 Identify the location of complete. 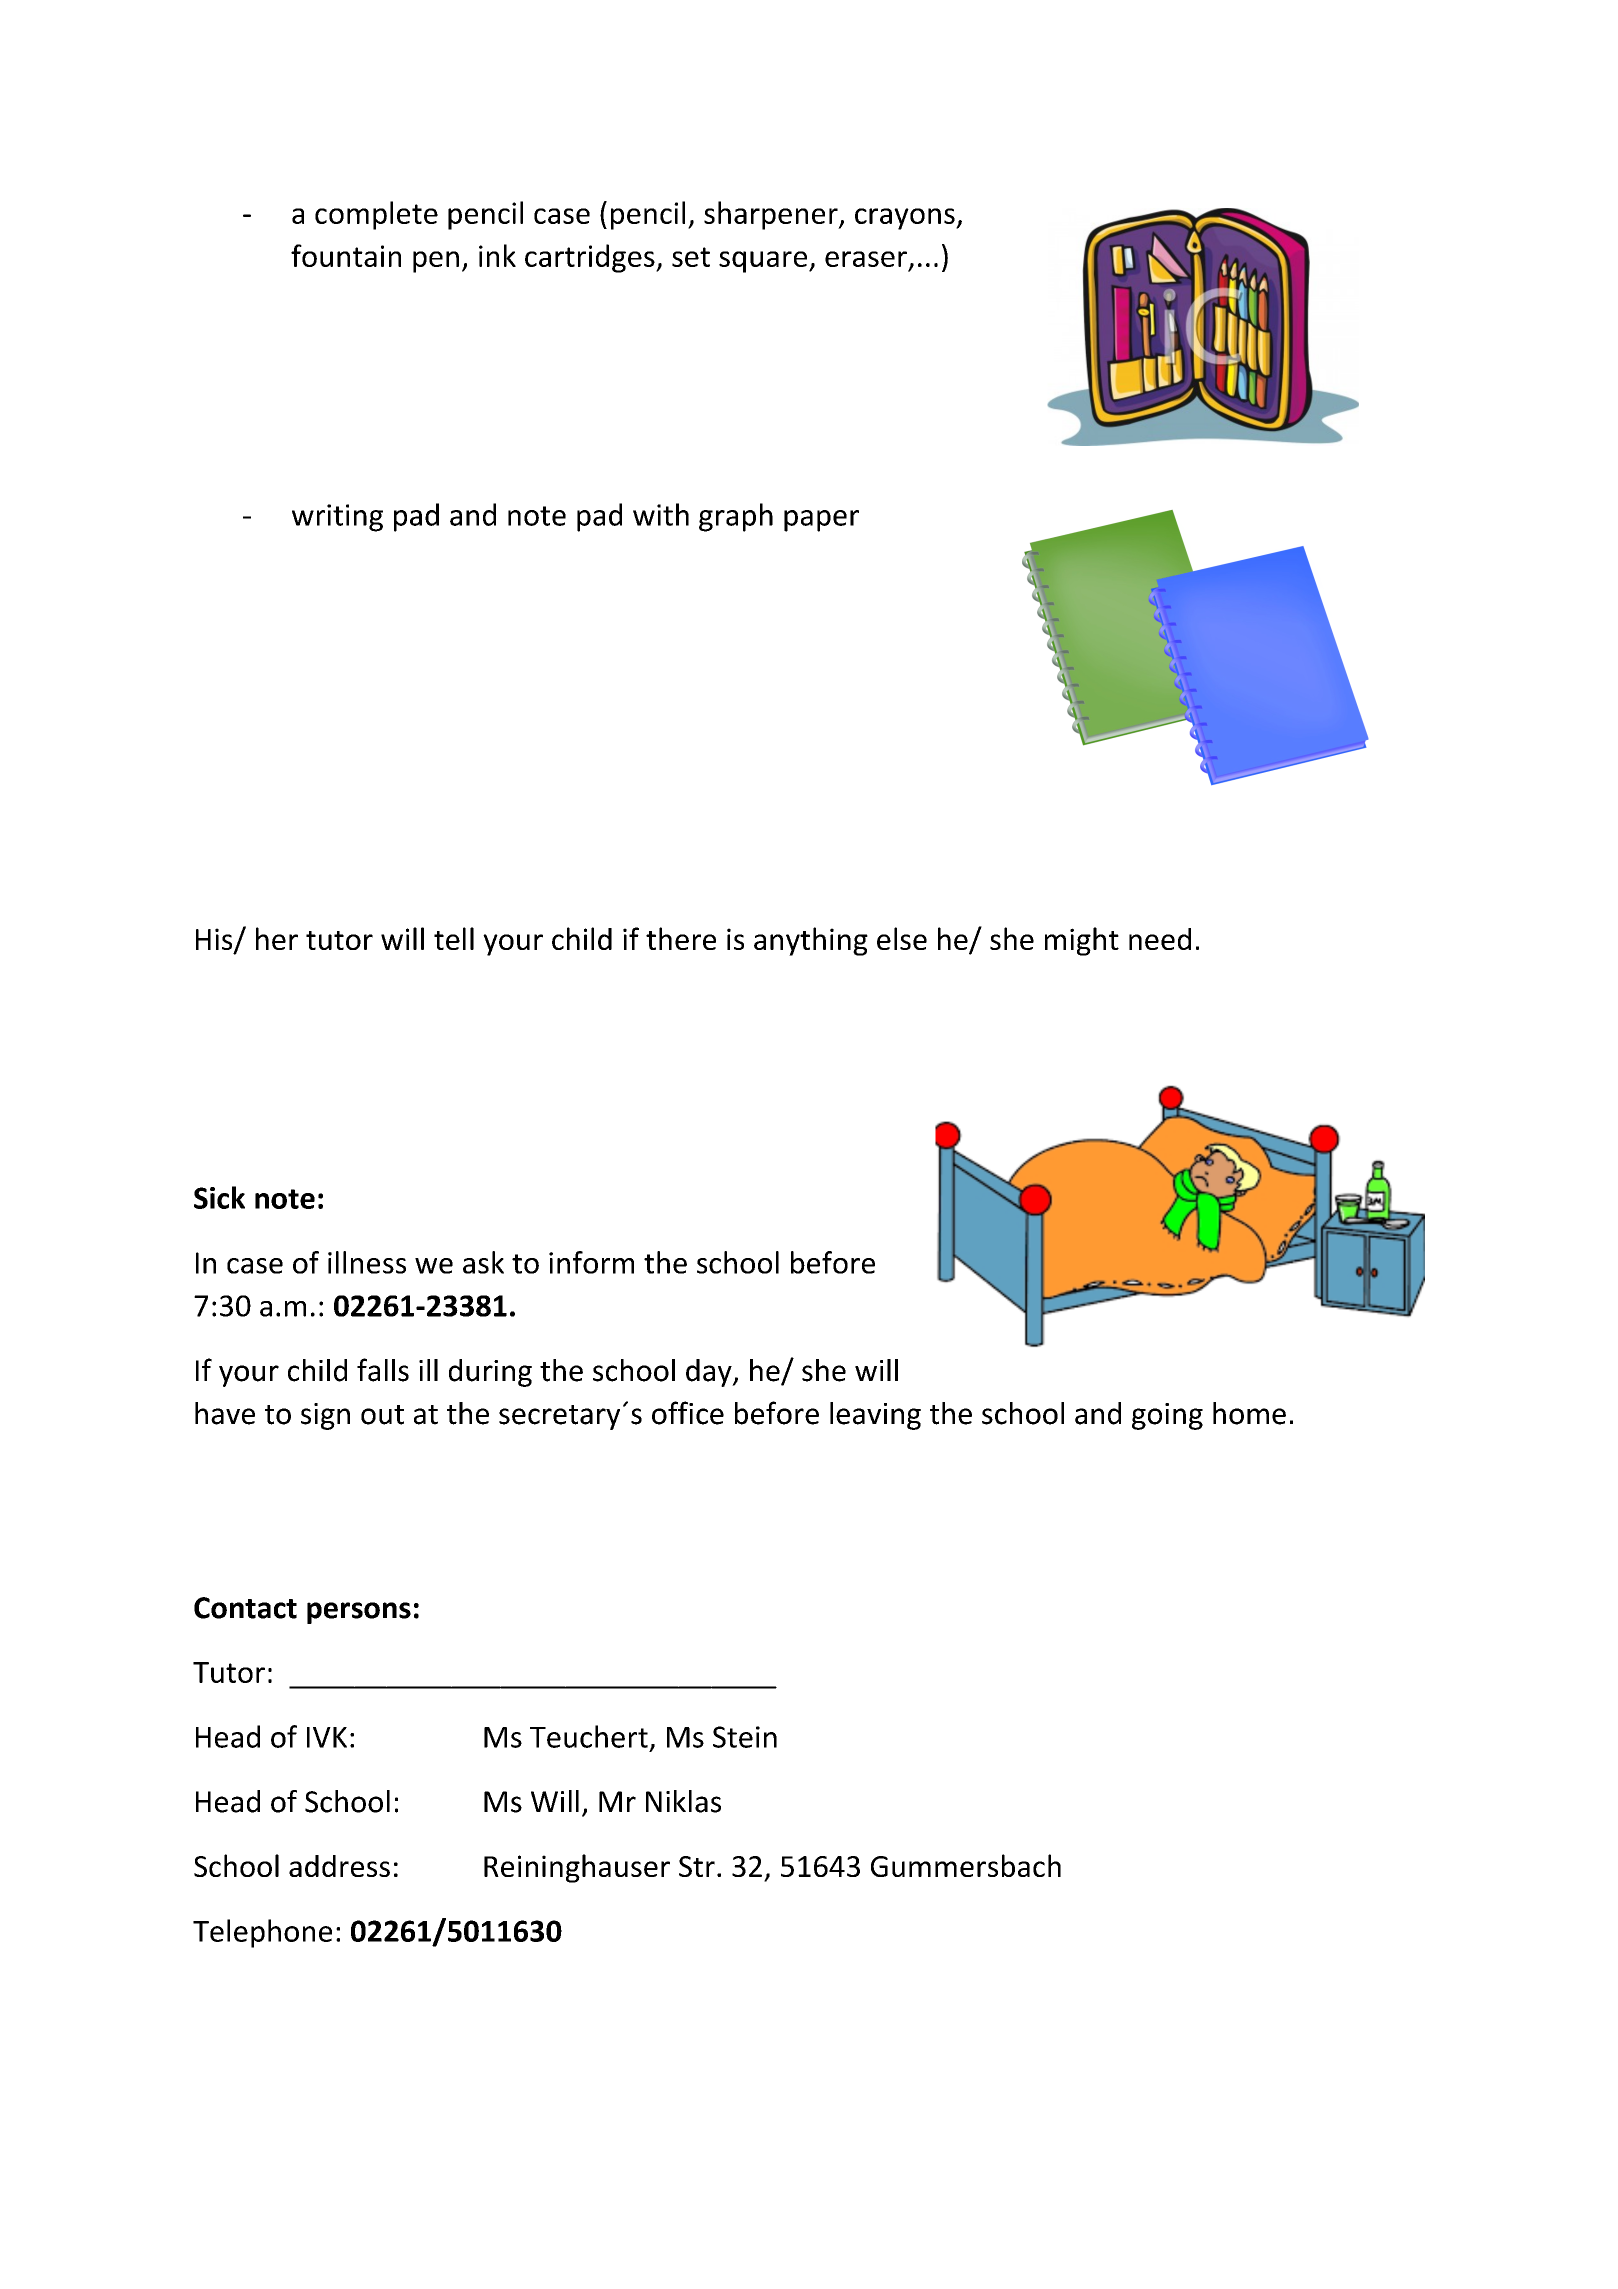
(376, 215).
